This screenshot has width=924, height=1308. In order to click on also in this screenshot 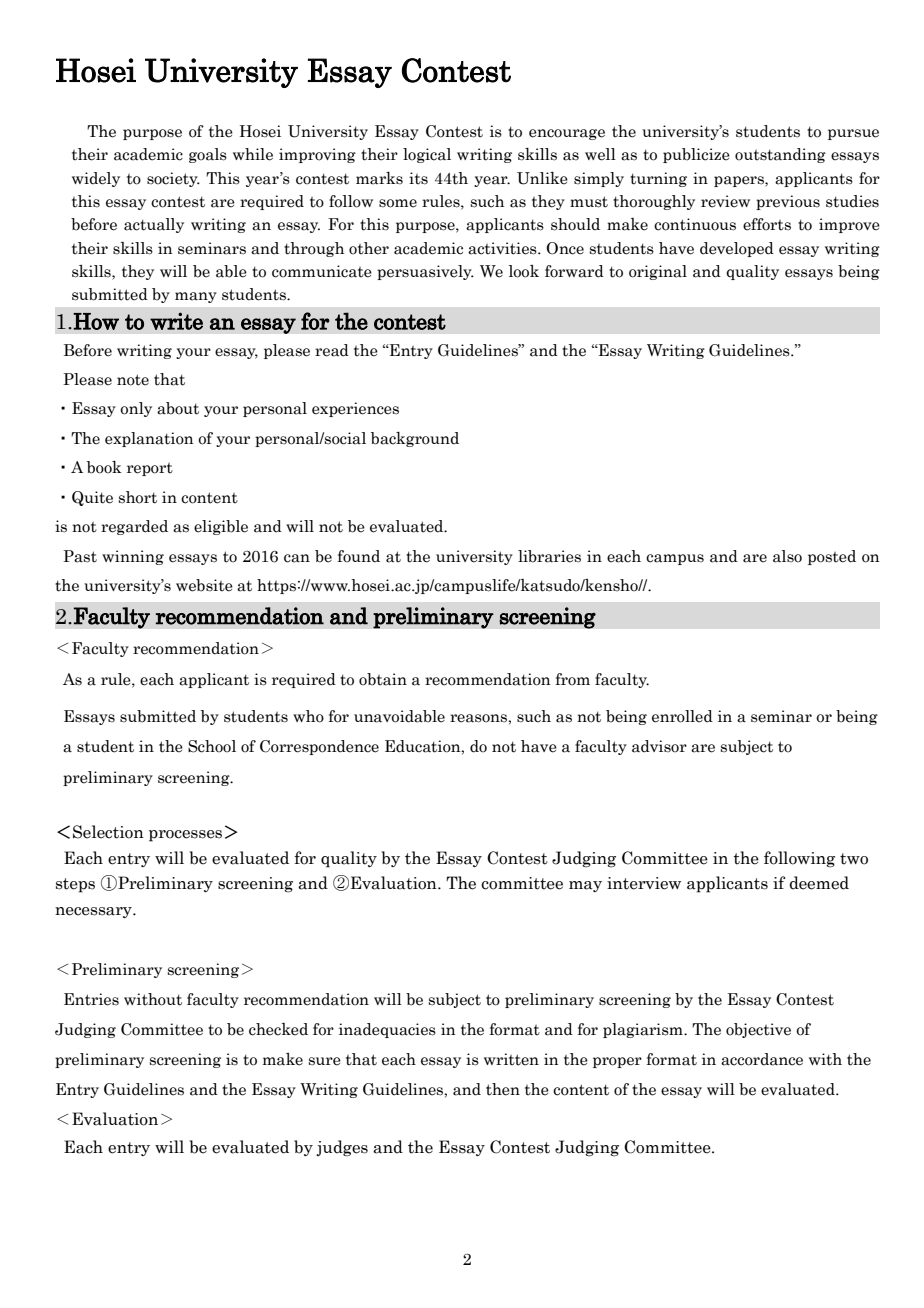, I will do `click(787, 556)`.
